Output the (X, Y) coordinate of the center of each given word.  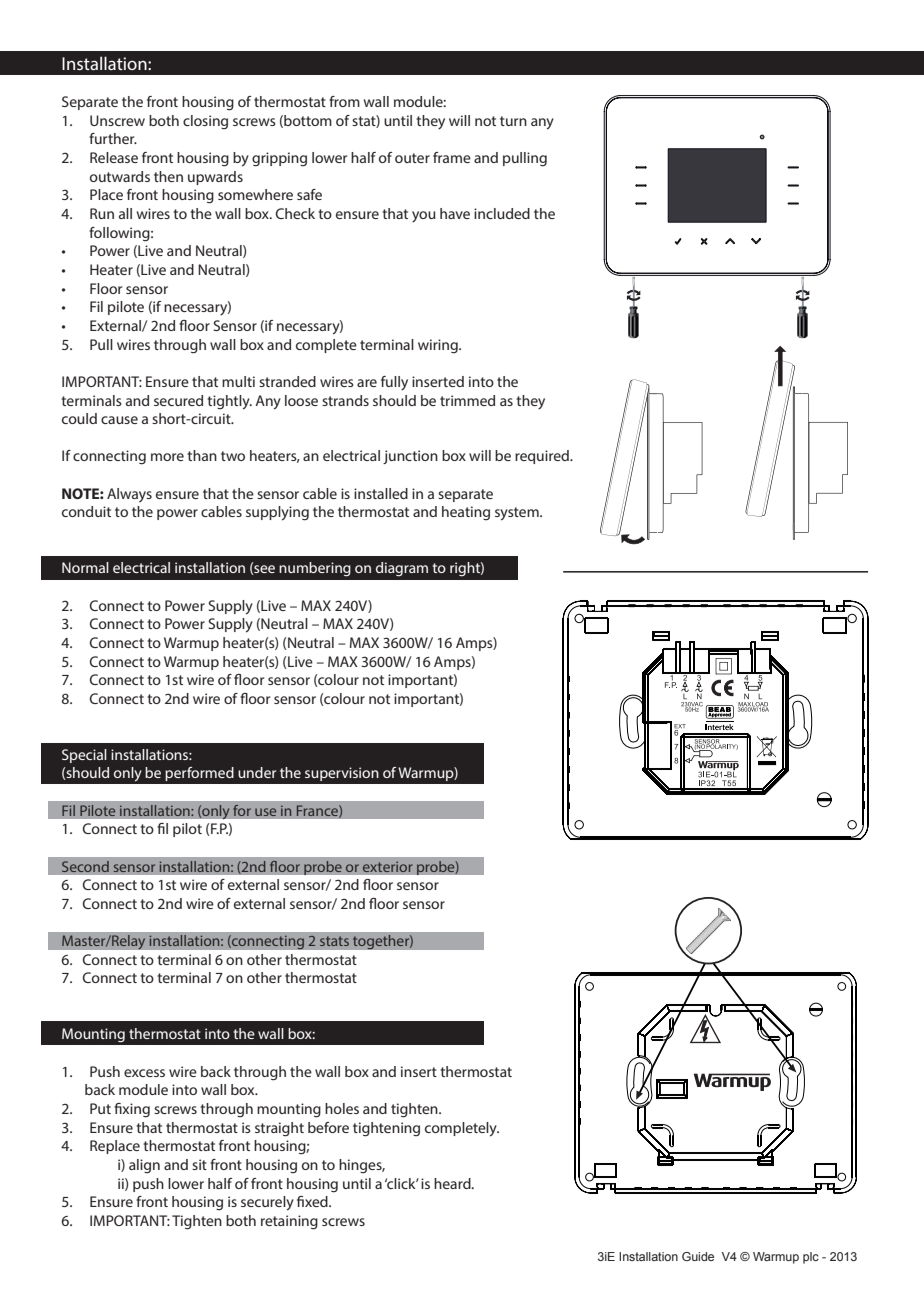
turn (513, 121)
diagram (402, 569)
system (518, 514)
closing (205, 122)
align (144, 1166)
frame (452, 157)
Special (84, 756)
